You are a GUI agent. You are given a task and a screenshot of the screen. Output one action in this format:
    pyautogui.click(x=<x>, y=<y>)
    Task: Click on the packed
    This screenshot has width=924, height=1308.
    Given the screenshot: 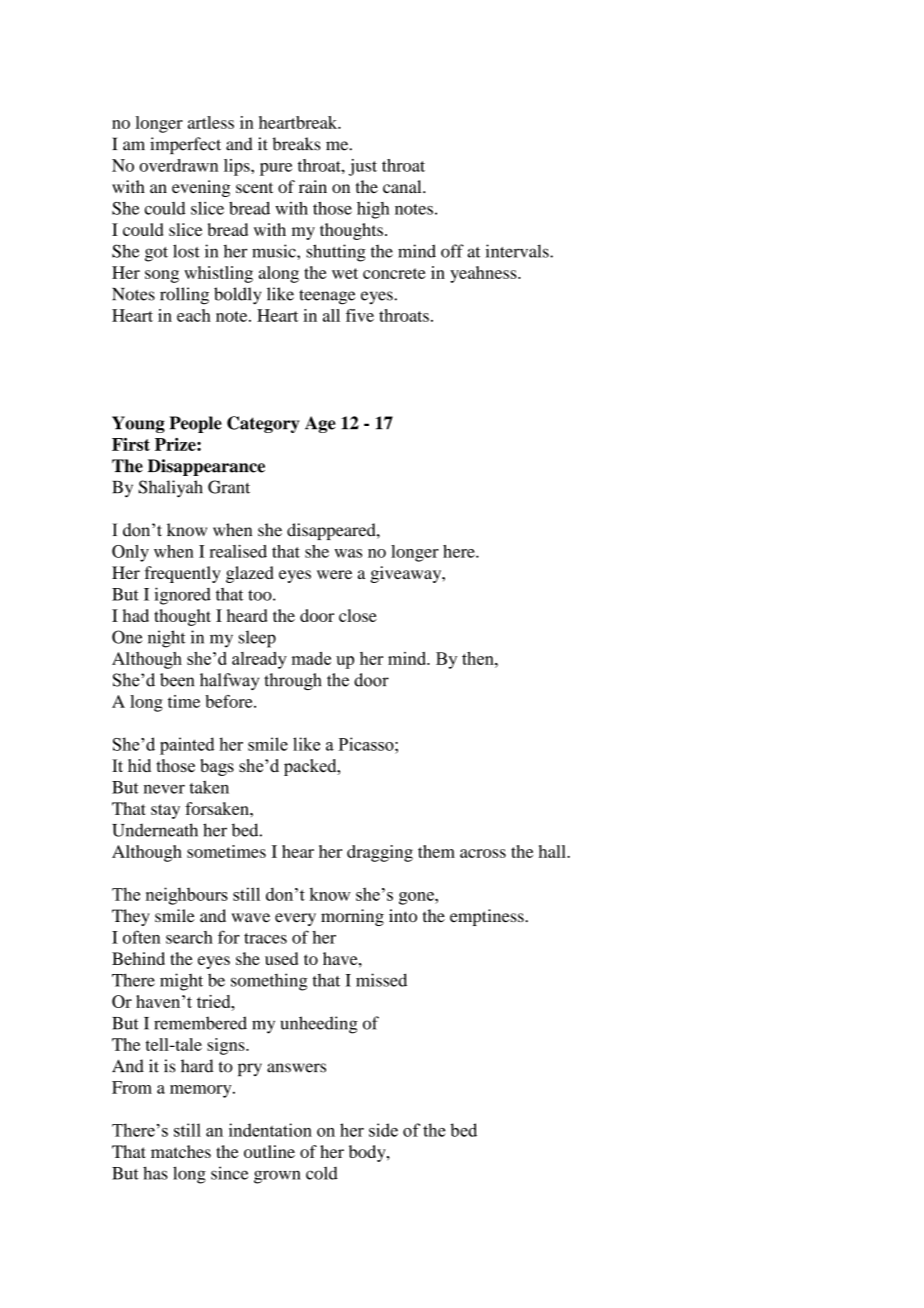 What is the action you would take?
    pyautogui.click(x=311, y=767)
